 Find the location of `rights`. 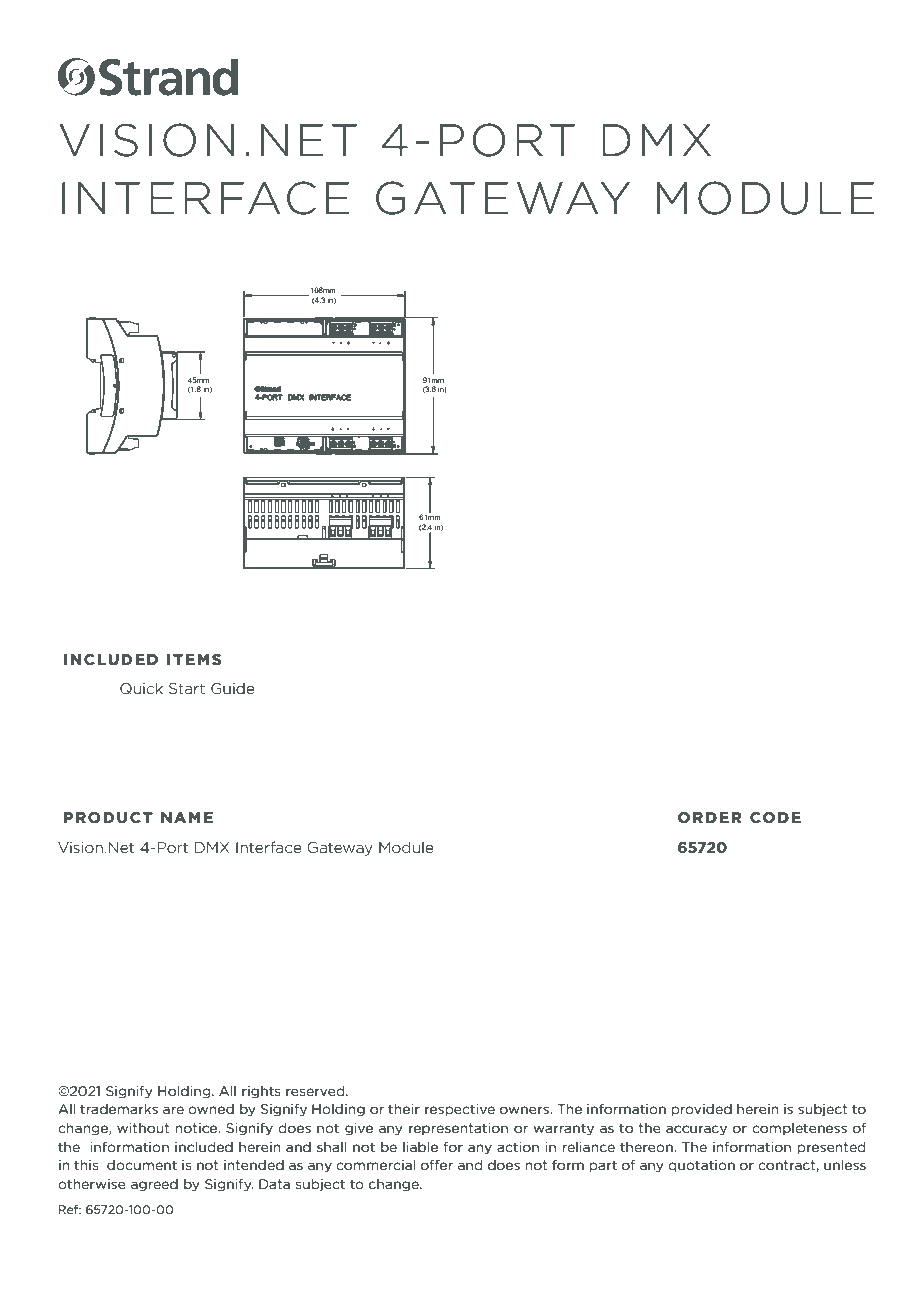

rights is located at coordinates (261, 1092).
